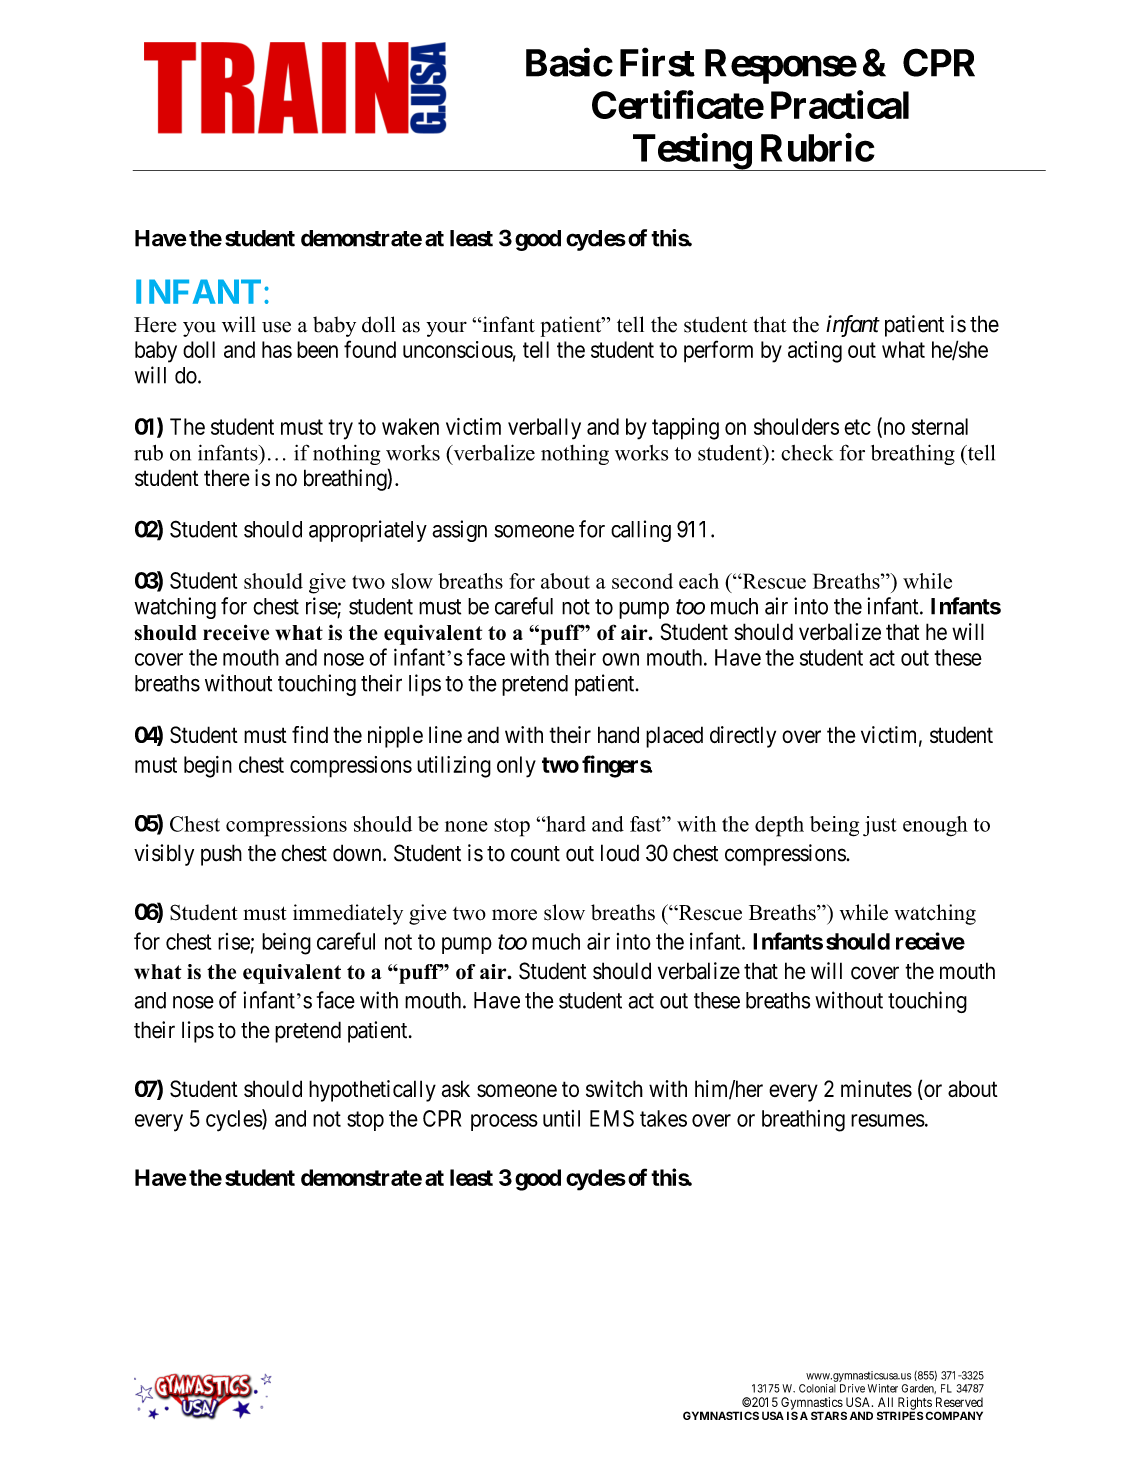 The image size is (1138, 1472). I want to click on hypothetically, so click(372, 1091).
